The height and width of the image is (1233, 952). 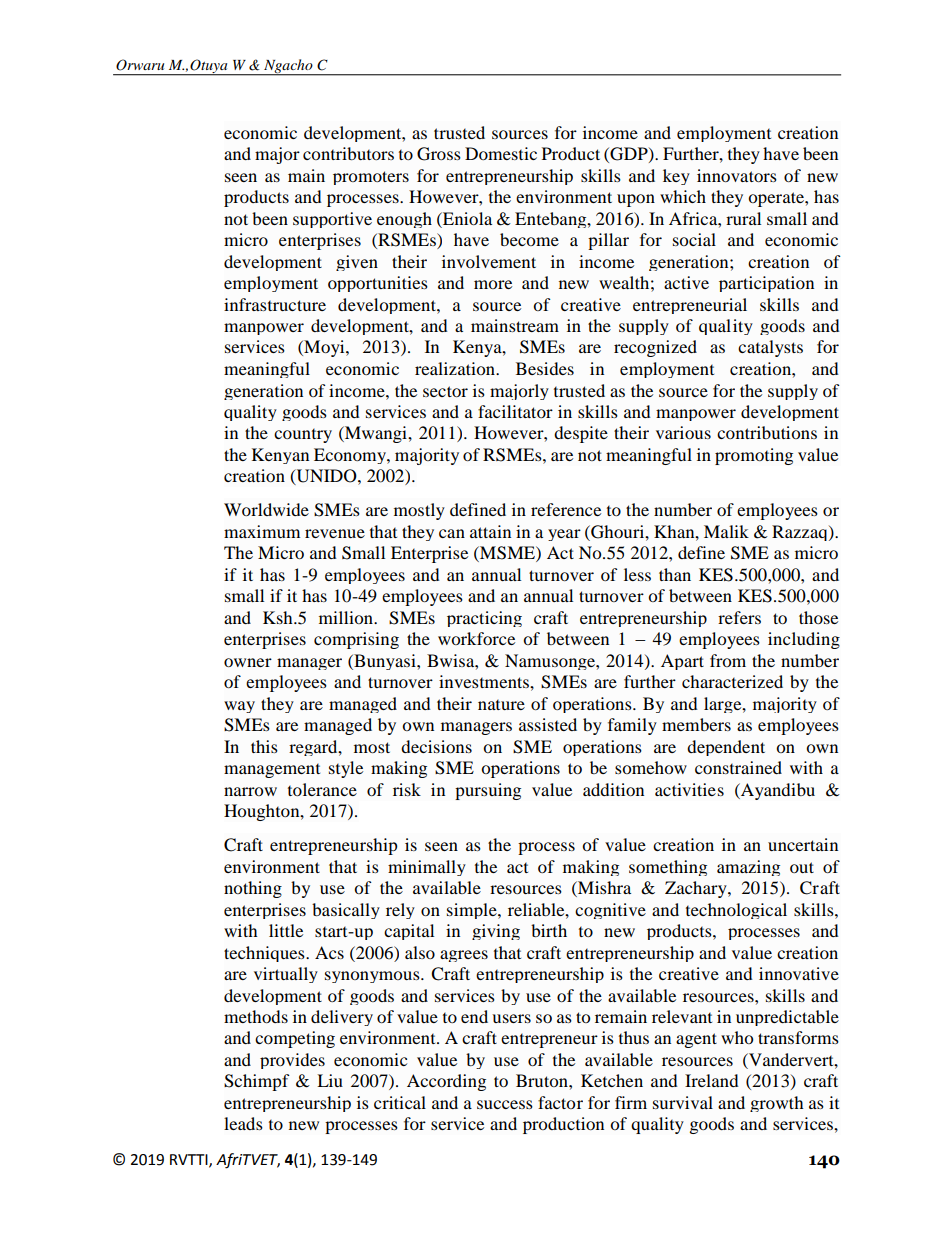 What do you see at coordinates (737, 175) in the image?
I see `innovators` at bounding box center [737, 175].
